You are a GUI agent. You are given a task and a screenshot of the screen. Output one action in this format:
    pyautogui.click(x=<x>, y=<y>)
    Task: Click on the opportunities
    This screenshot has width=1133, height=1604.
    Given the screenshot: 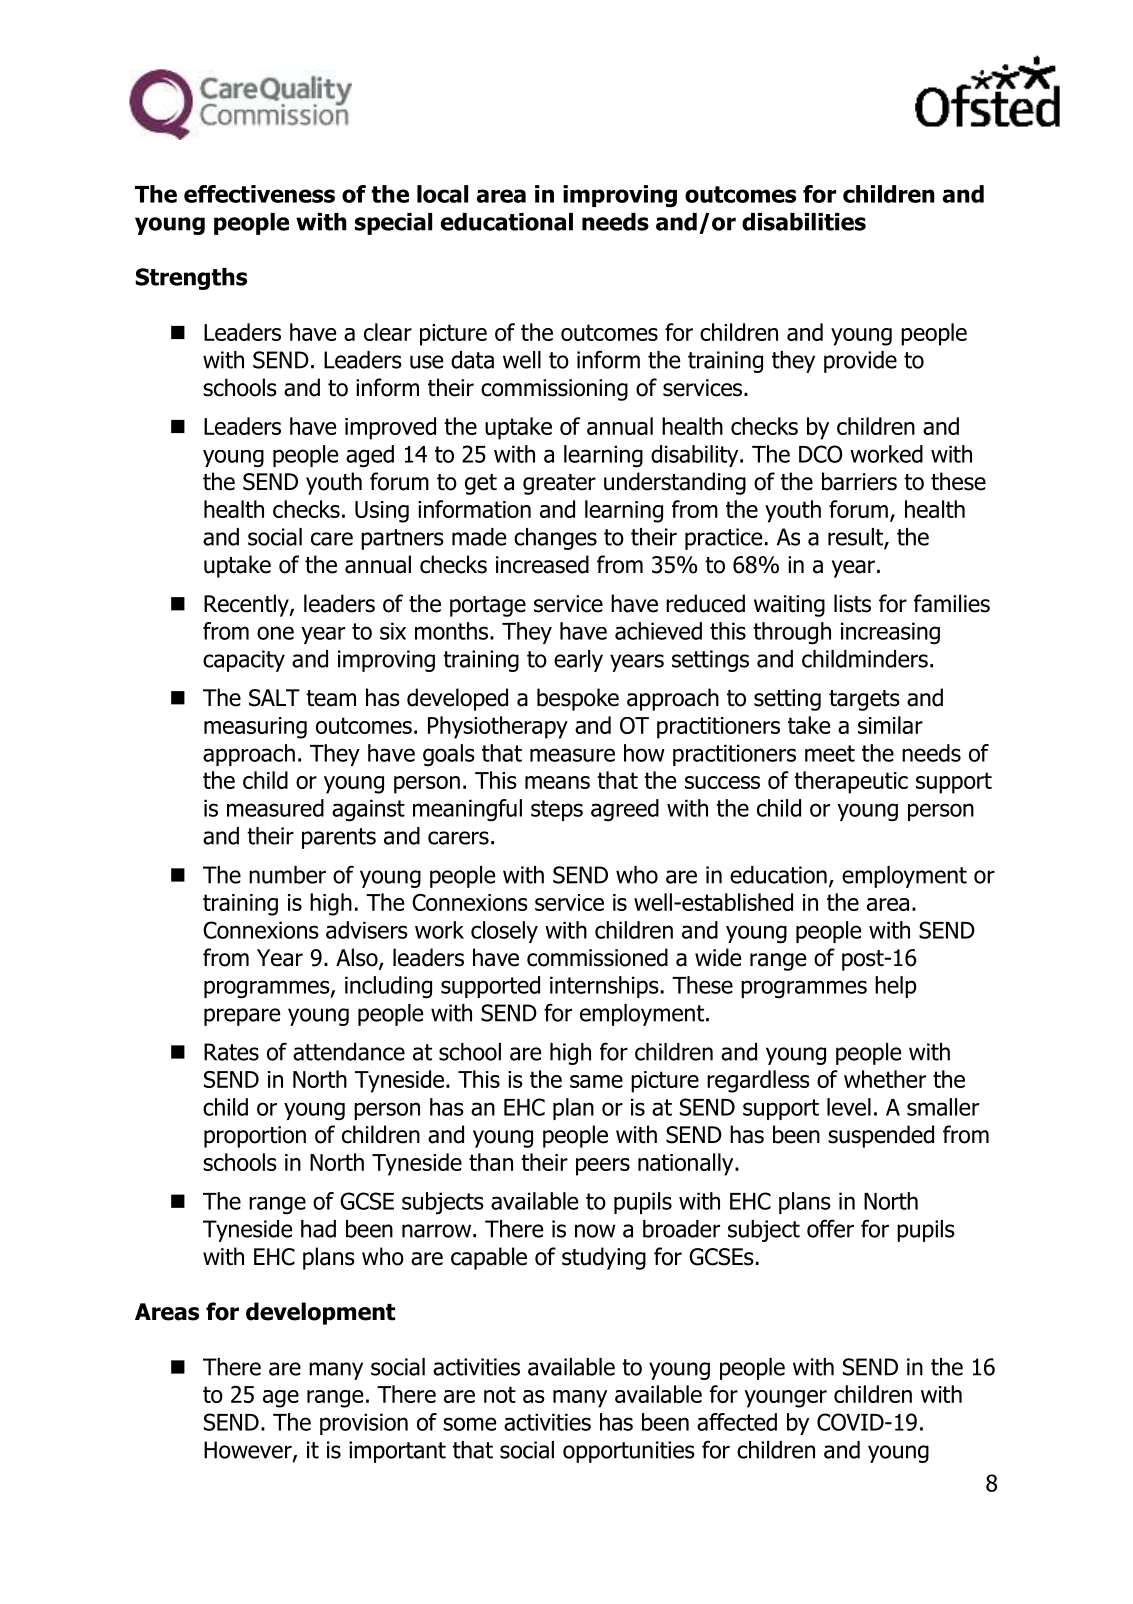 What is the action you would take?
    pyautogui.click(x=629, y=1452)
